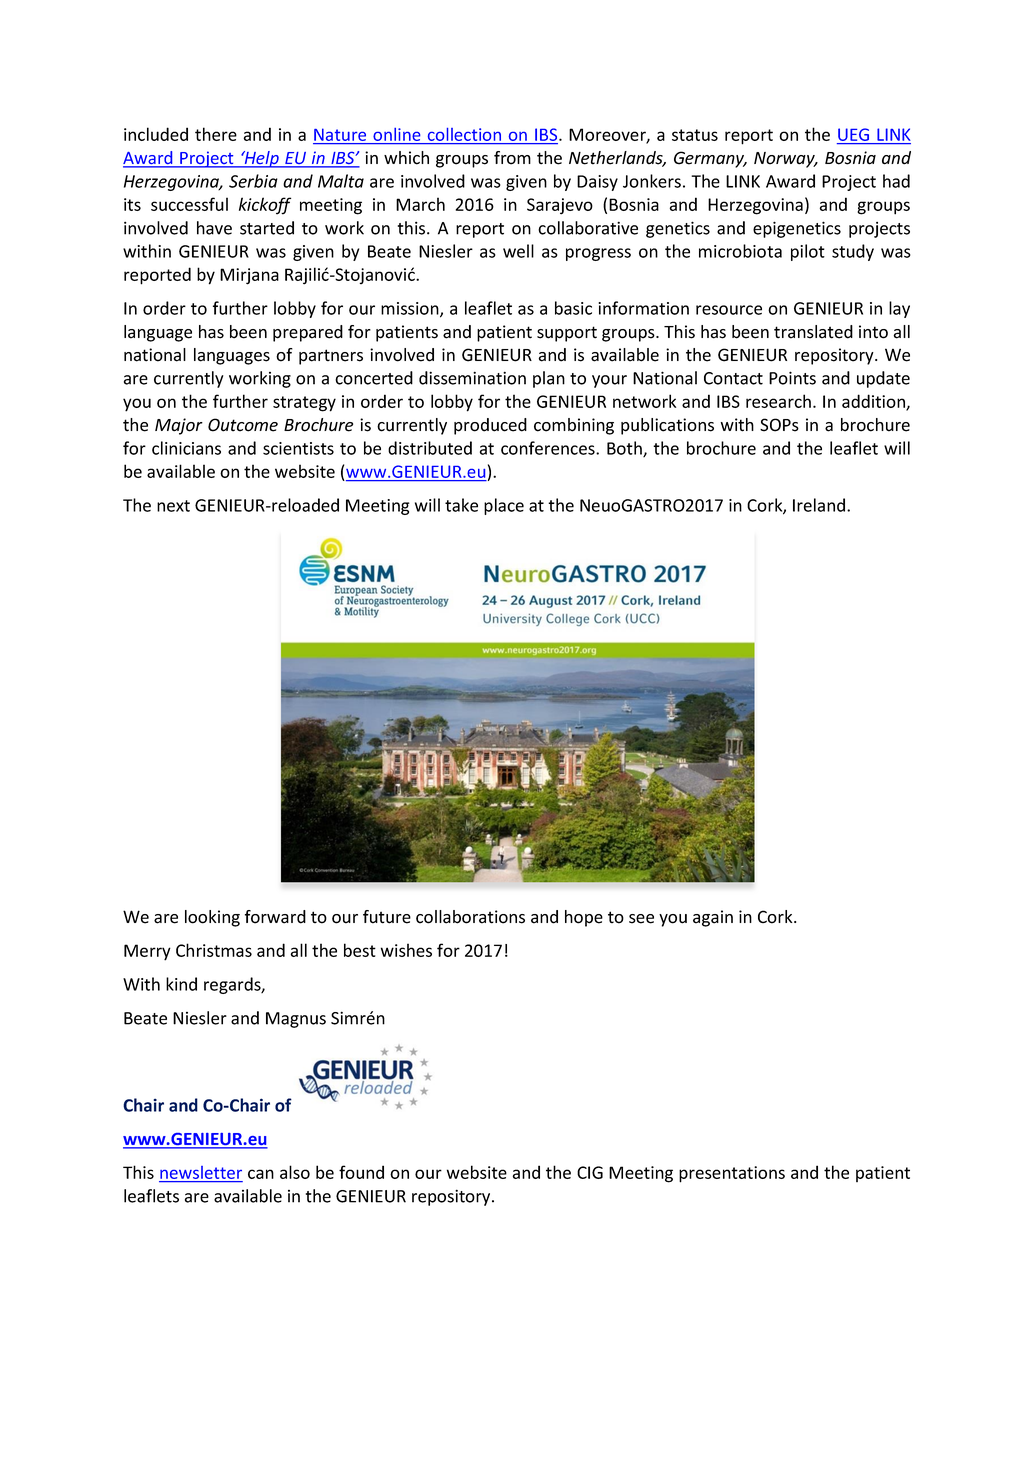 The height and width of the image is (1462, 1034). Describe the element at coordinates (214, 950) in the image. I see `Christmas` at that location.
